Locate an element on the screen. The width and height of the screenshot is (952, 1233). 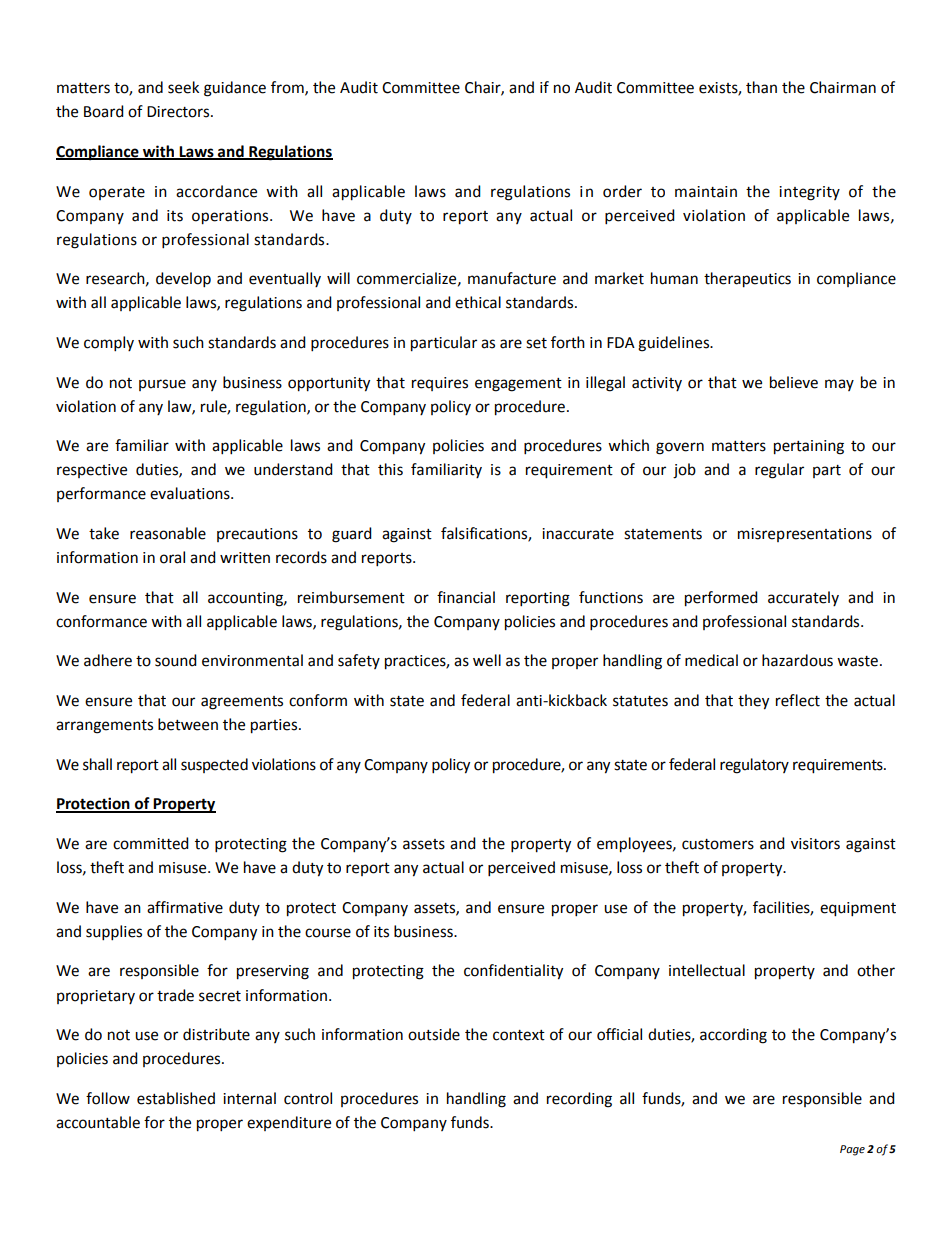
than is located at coordinates (761, 87).
